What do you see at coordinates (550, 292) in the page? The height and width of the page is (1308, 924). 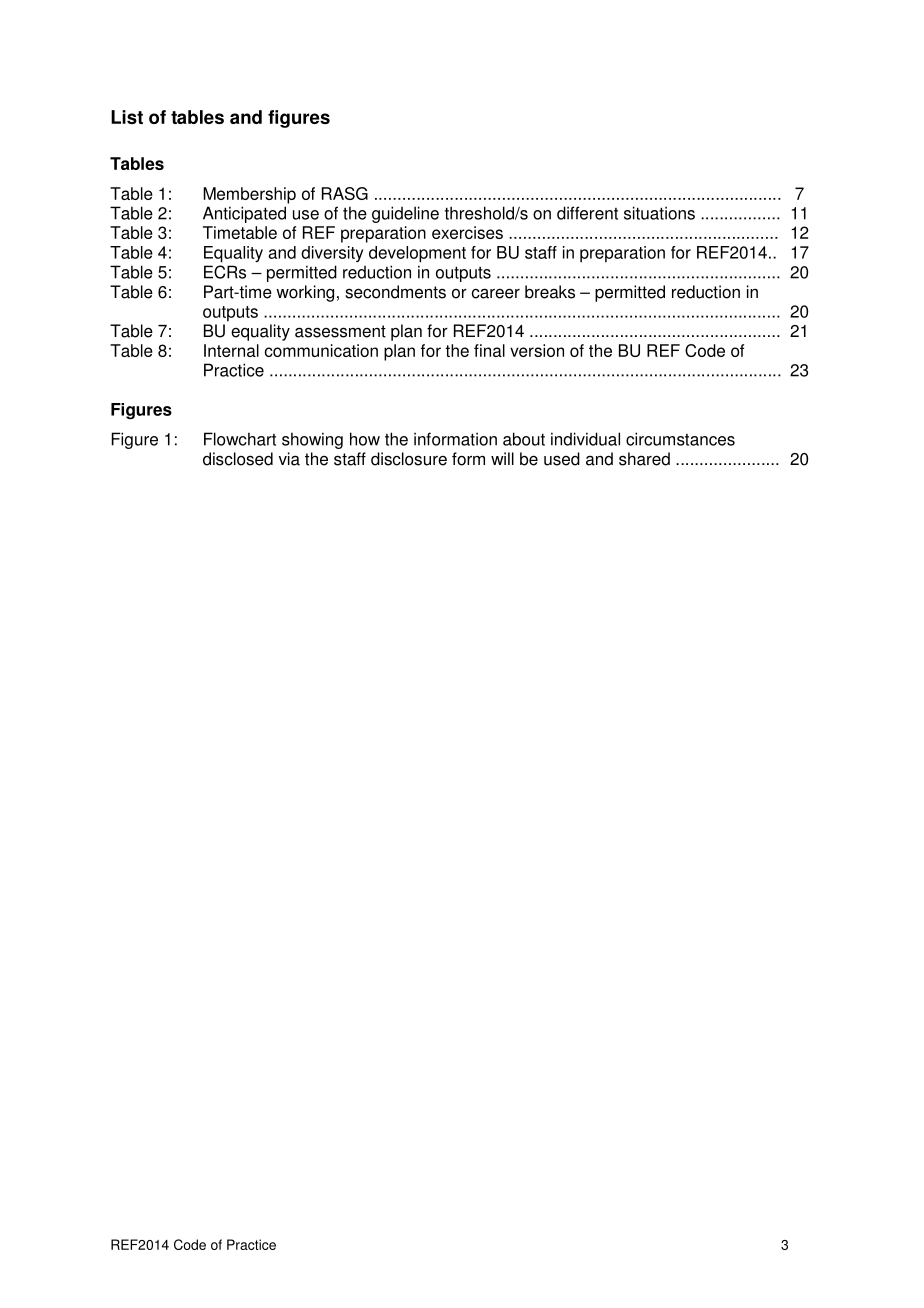 I see `breaks` at bounding box center [550, 292].
